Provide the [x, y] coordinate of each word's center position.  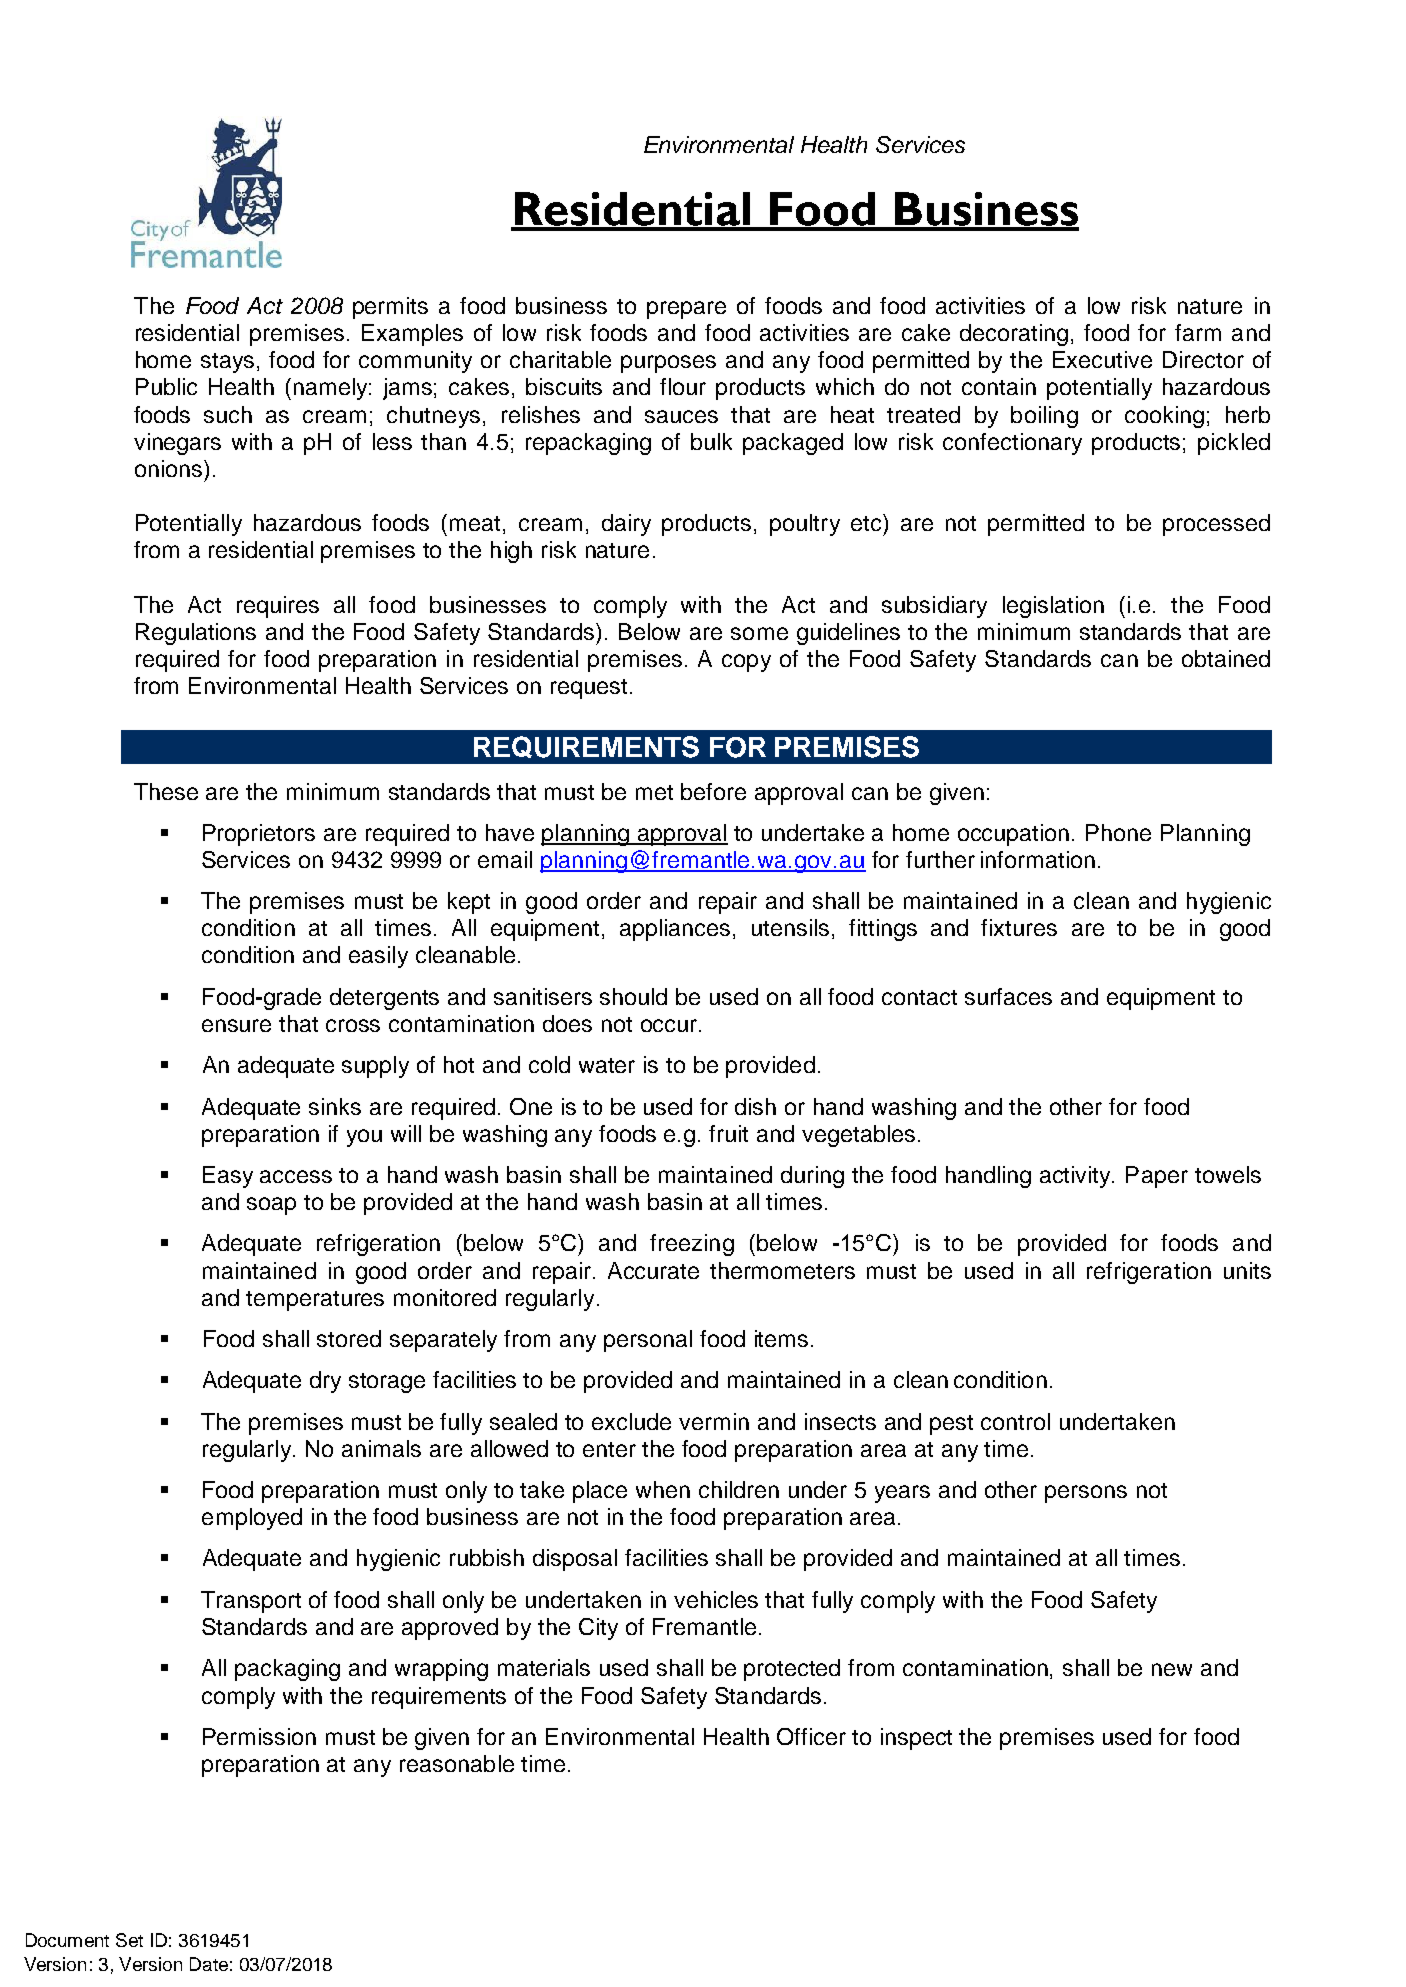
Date [209, 1964]
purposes [668, 364]
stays [227, 363]
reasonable [457, 1763]
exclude [631, 1421]
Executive [1102, 359]
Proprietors [259, 835]
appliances [677, 930]
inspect [916, 1739]
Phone [1118, 832]
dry [325, 1382]
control [1015, 1421]
